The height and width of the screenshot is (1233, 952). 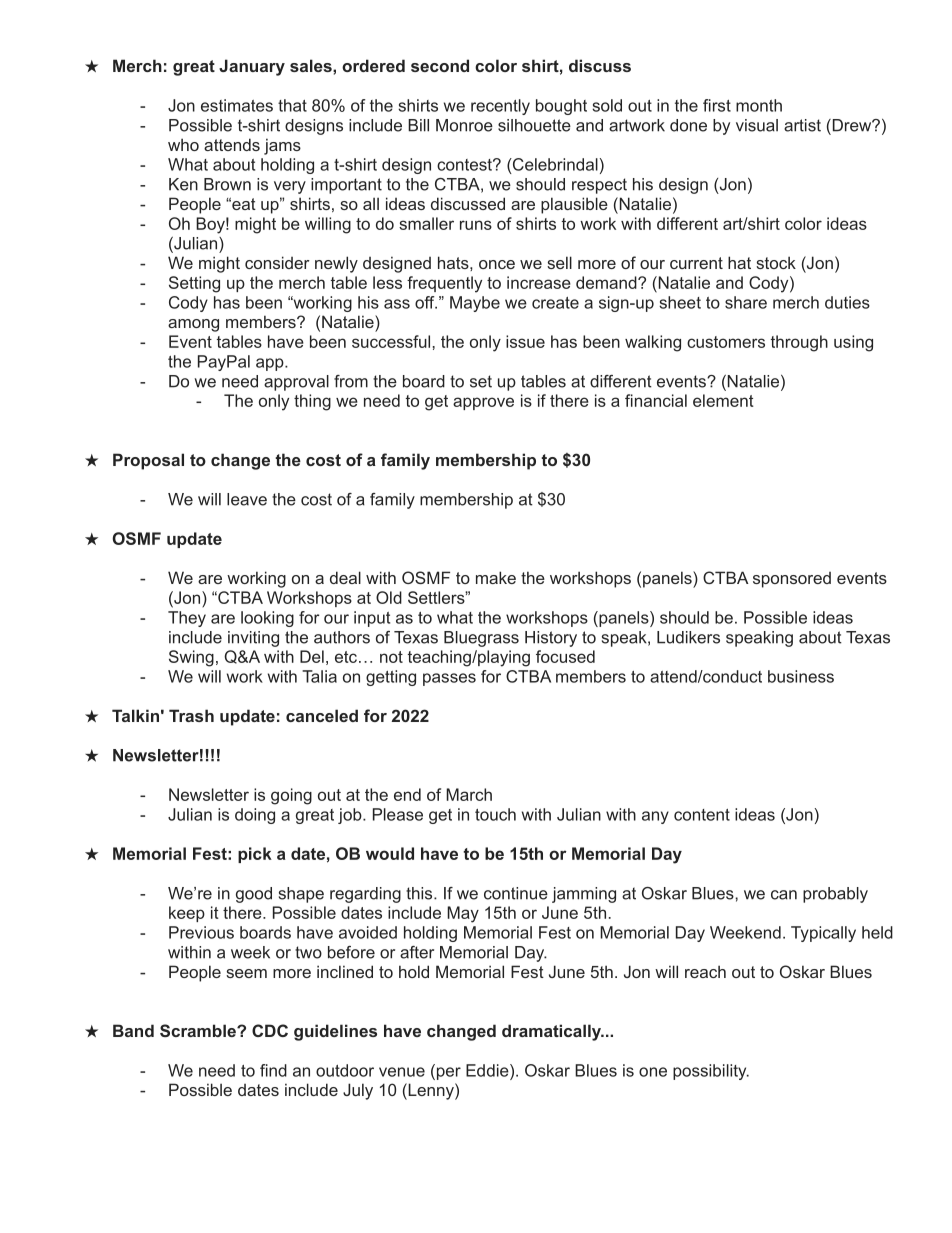 What do you see at coordinates (199, 1030) in the screenshot?
I see `Scramble` at bounding box center [199, 1030].
